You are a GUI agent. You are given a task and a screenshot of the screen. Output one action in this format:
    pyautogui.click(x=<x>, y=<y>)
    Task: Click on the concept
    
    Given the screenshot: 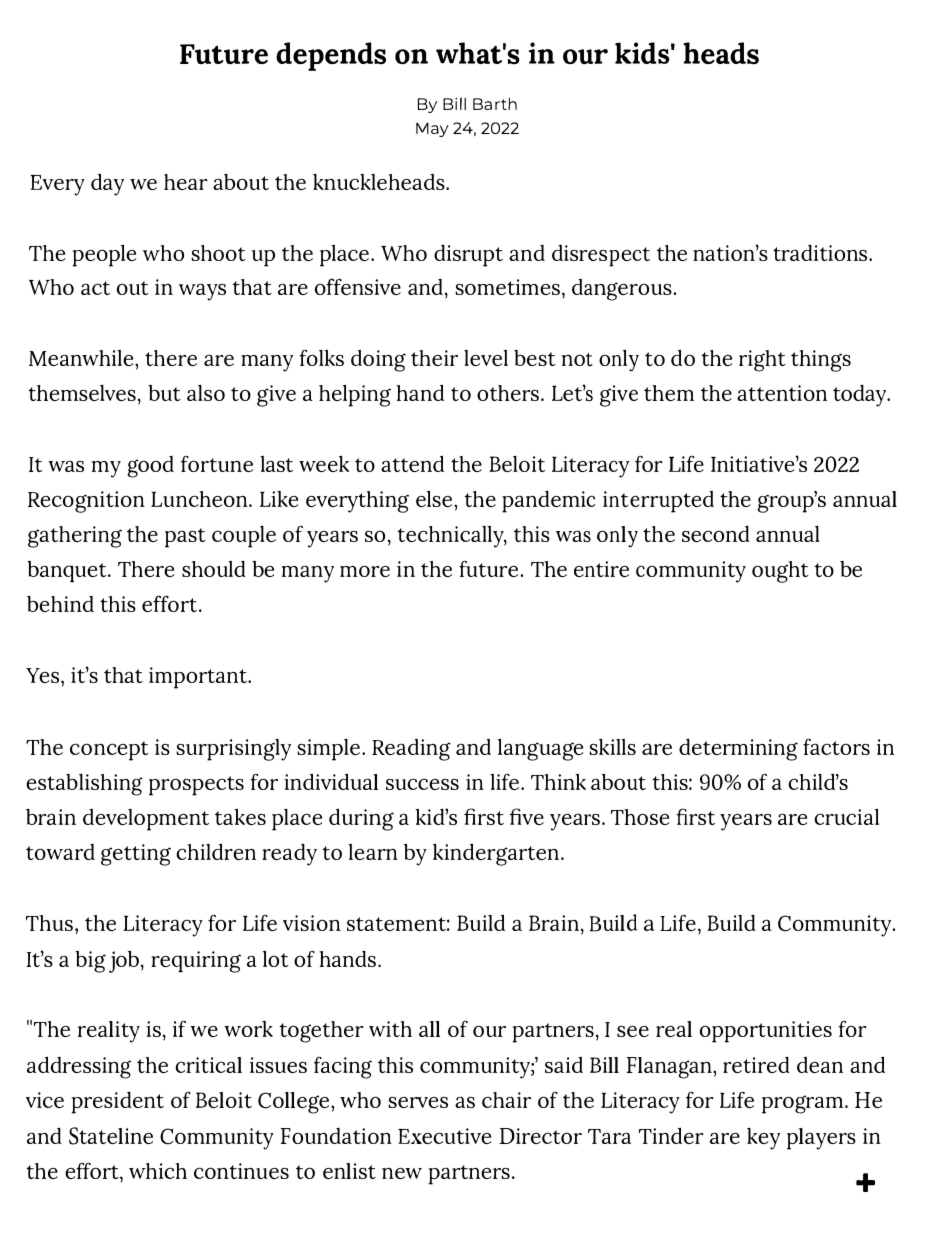 What is the action you would take?
    pyautogui.click(x=109, y=751)
